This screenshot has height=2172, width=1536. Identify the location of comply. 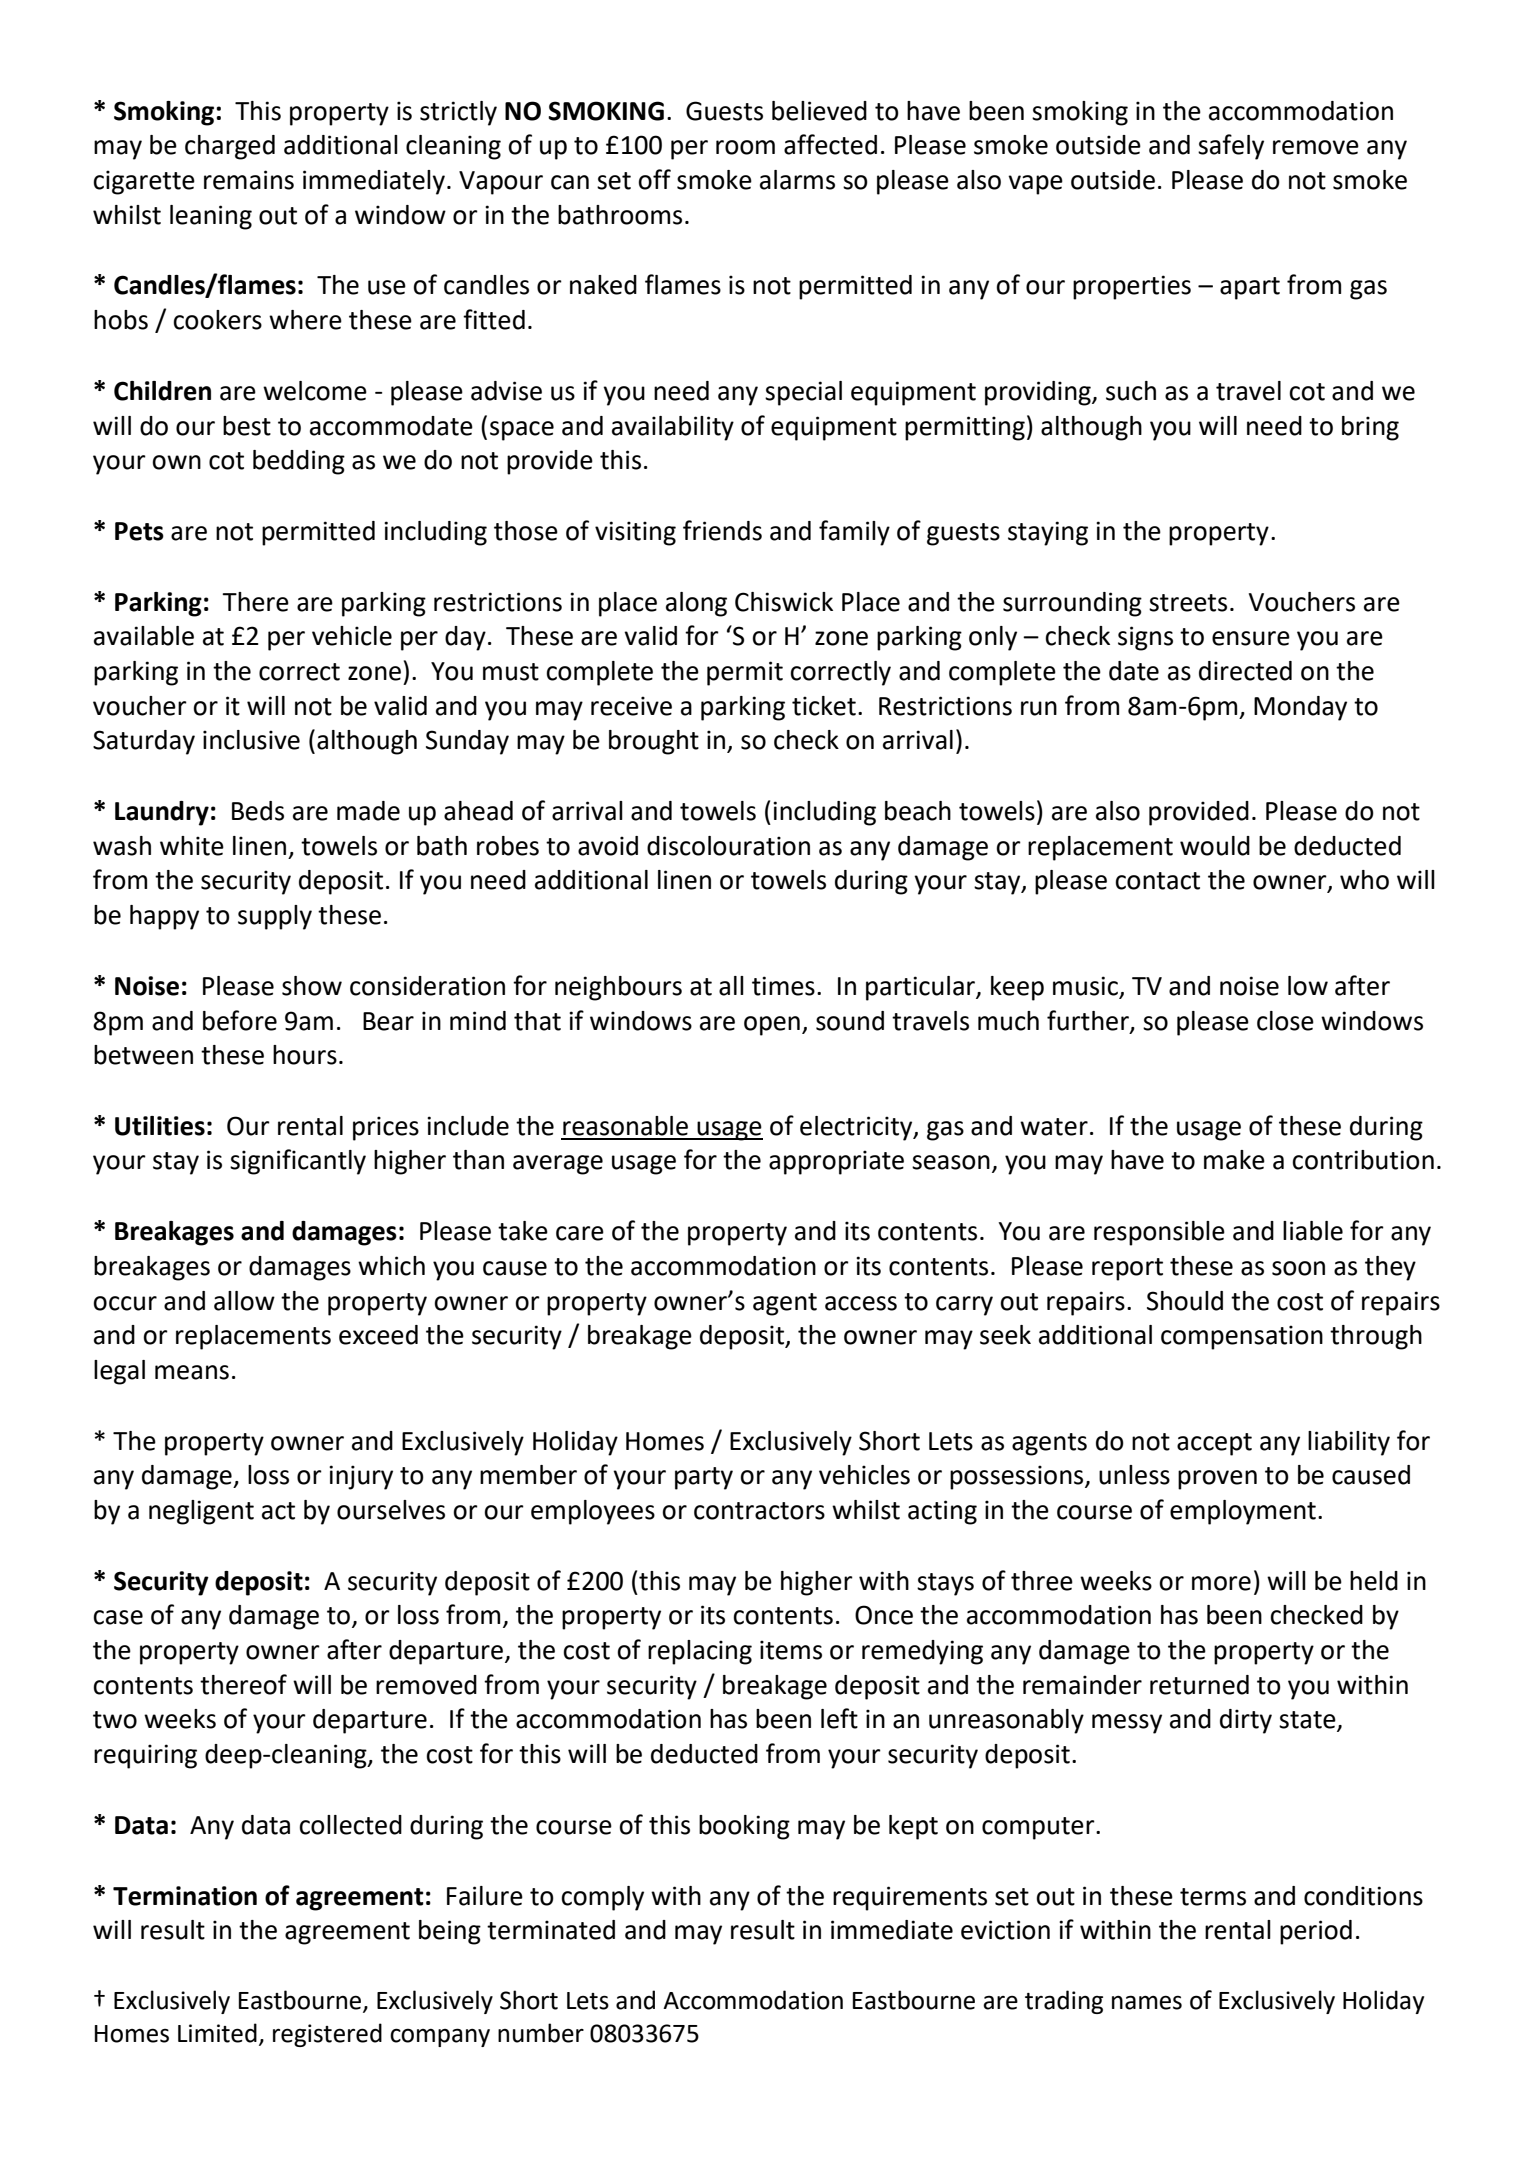
(602, 1898).
